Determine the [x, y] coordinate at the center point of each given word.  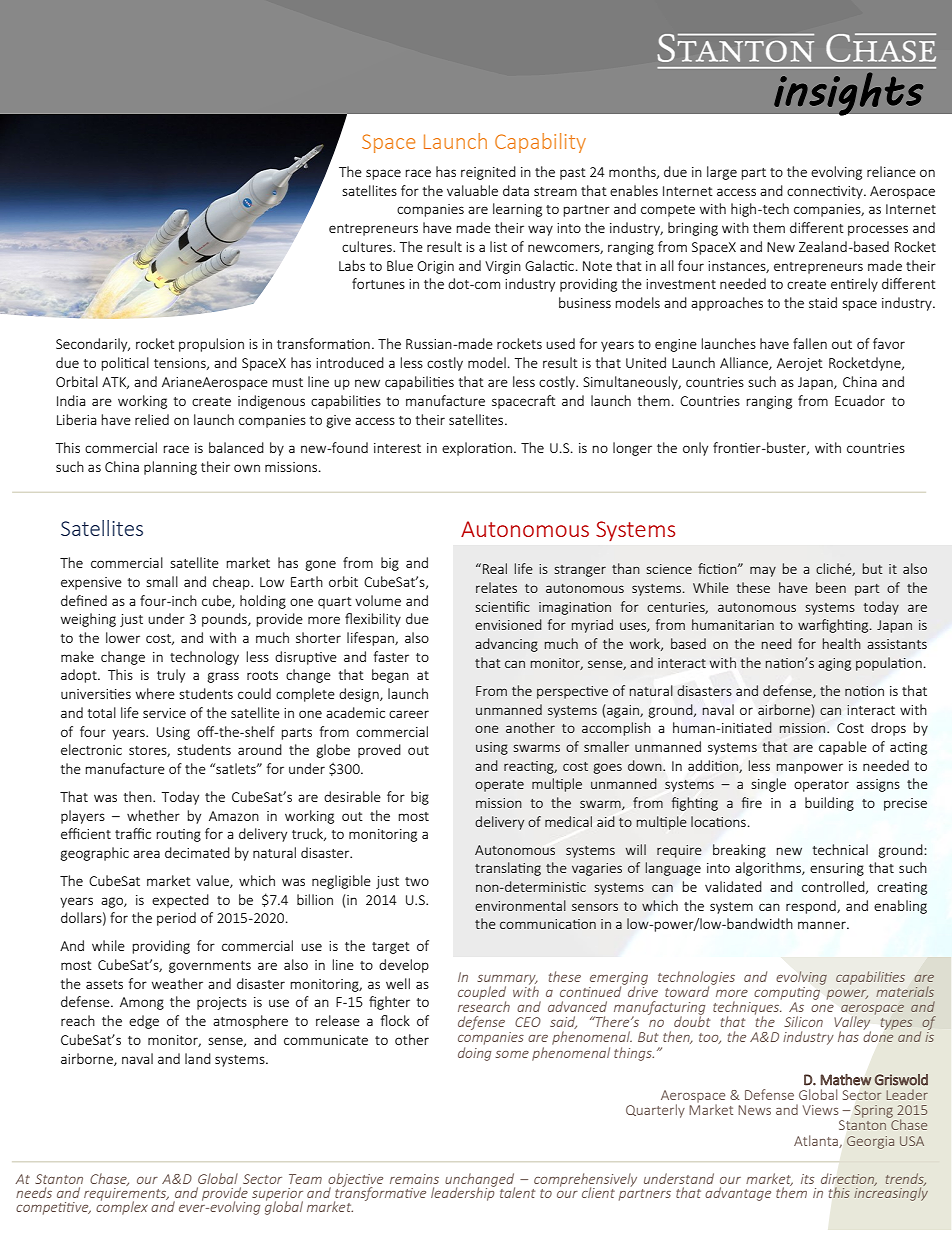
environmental [520, 905]
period [176, 919]
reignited [488, 173]
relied [152, 419]
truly [171, 676]
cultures [368, 246]
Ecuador [860, 400]
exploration [477, 449]
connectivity [826, 192]
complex [122, 1207]
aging [834, 664]
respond [812, 907]
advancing [506, 645]
